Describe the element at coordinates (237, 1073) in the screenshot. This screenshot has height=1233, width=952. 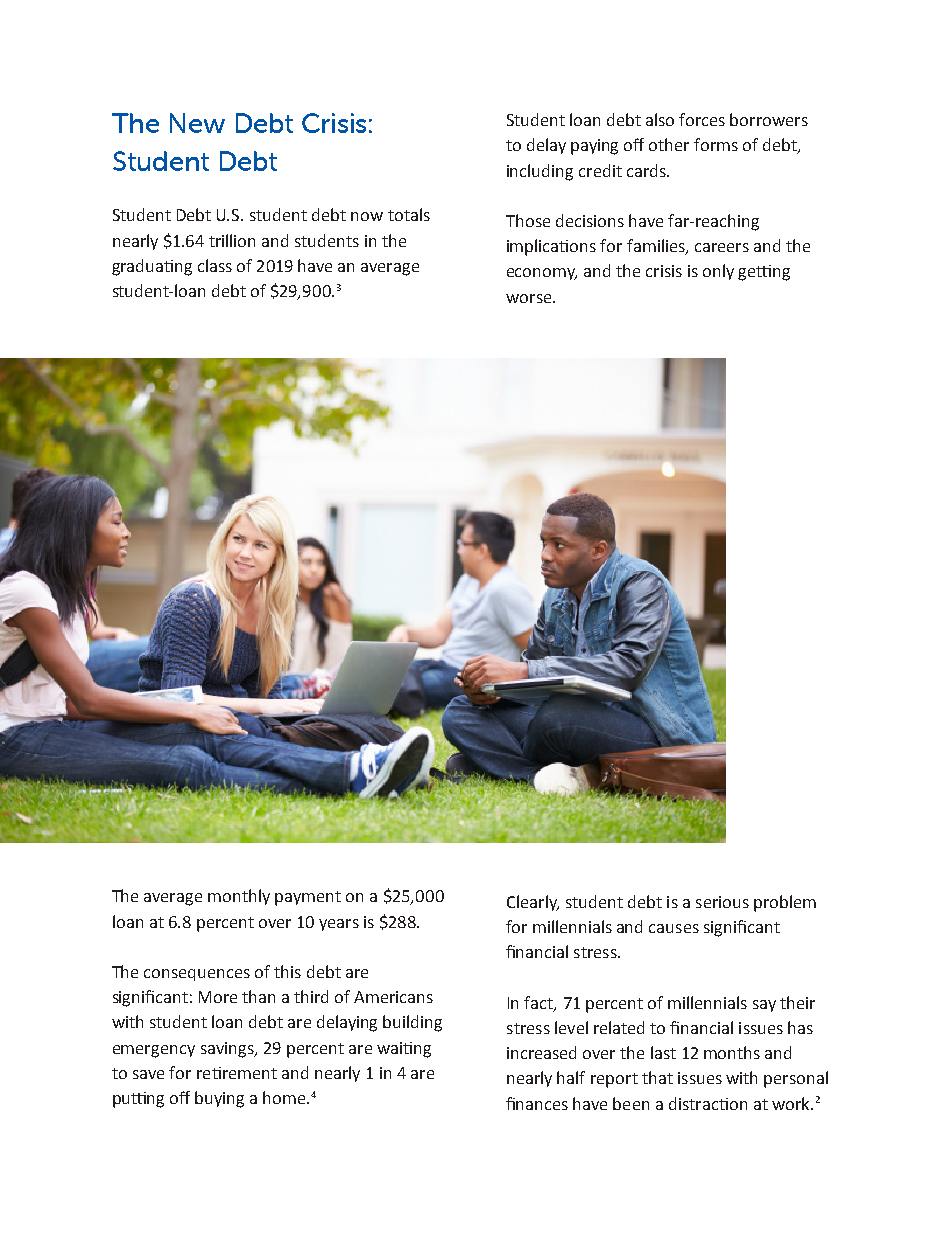
I see `retirement` at that location.
